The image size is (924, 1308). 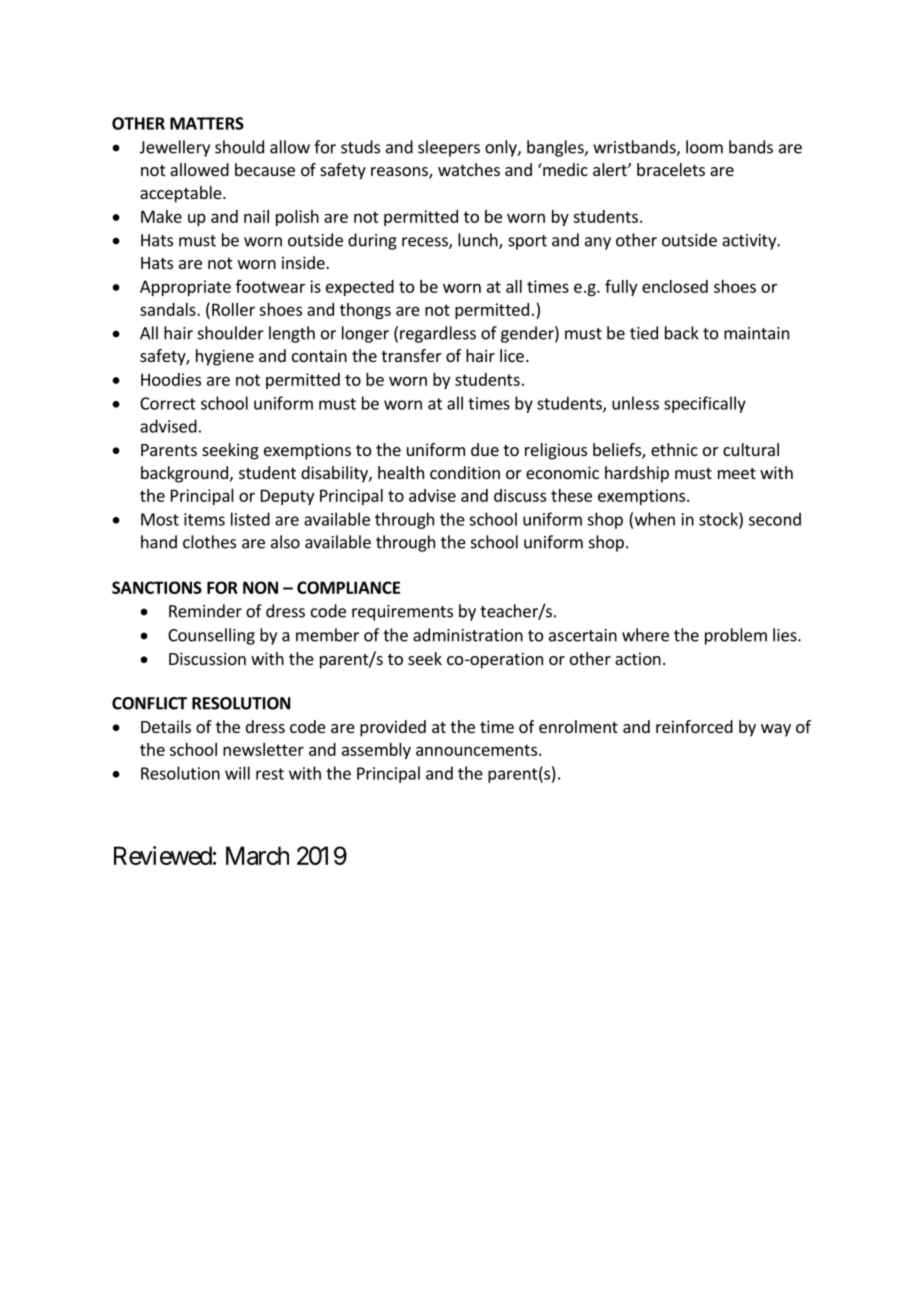 What do you see at coordinates (756, 333) in the screenshot?
I see `maintain` at bounding box center [756, 333].
